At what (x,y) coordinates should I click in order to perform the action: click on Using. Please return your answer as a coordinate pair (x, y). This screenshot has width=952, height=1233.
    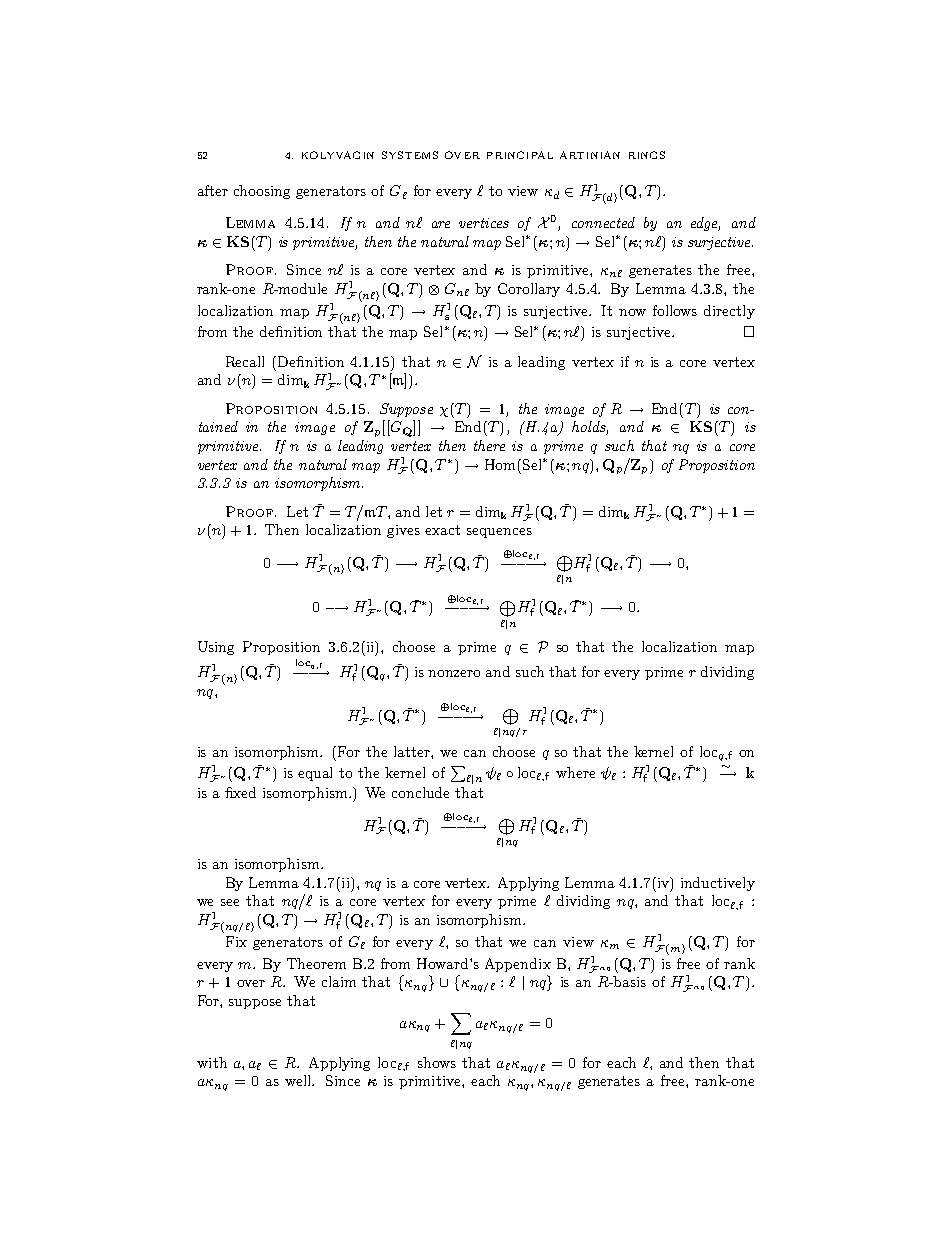
    Looking at the image, I should click on (216, 648).
